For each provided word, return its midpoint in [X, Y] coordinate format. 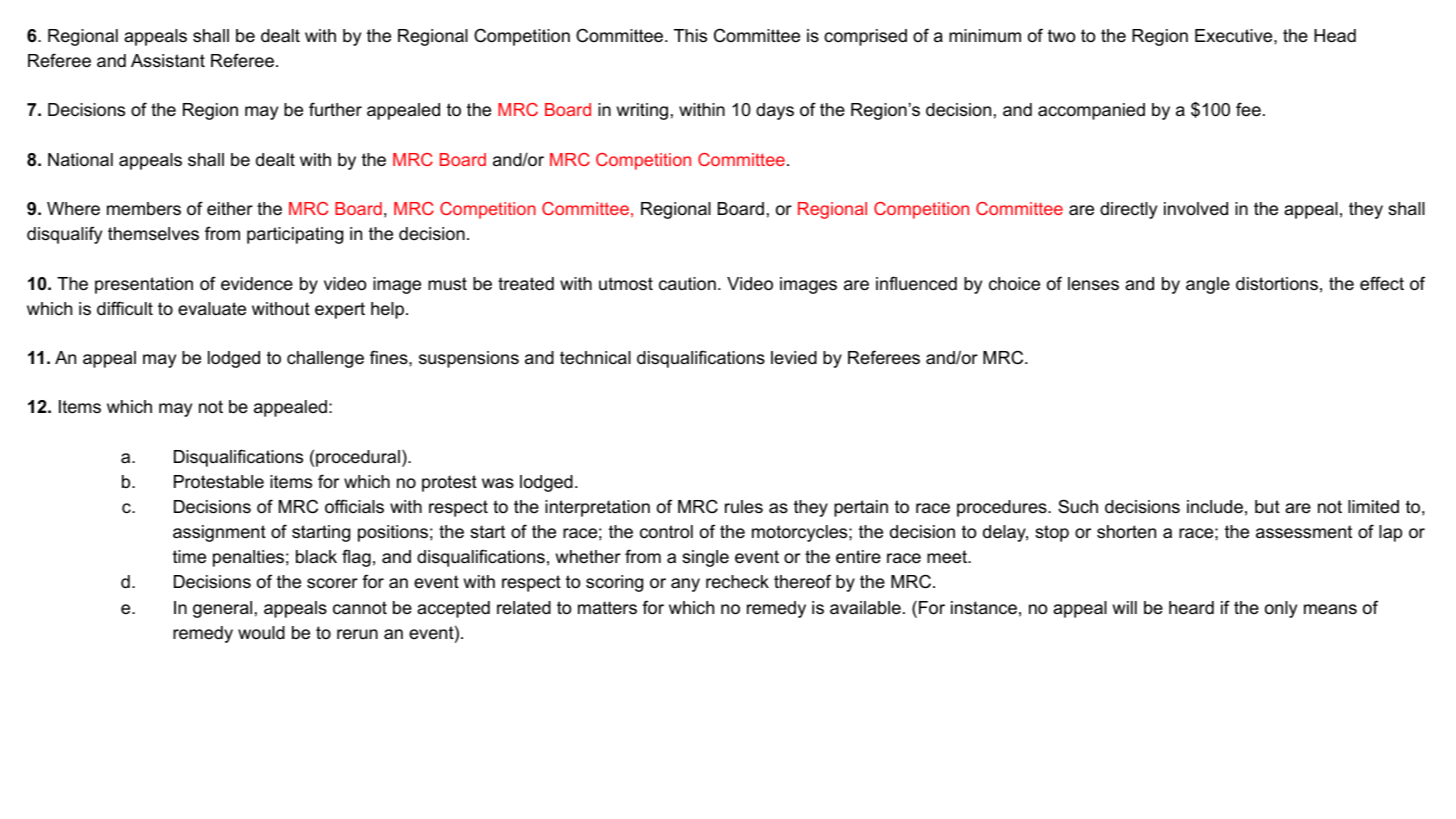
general [222, 609]
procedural [358, 458]
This [690, 36]
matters [607, 607]
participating [295, 235]
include [1215, 507]
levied [794, 357]
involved [1196, 208]
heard [1191, 608]
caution [687, 284]
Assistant [168, 61]
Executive [1235, 35]
